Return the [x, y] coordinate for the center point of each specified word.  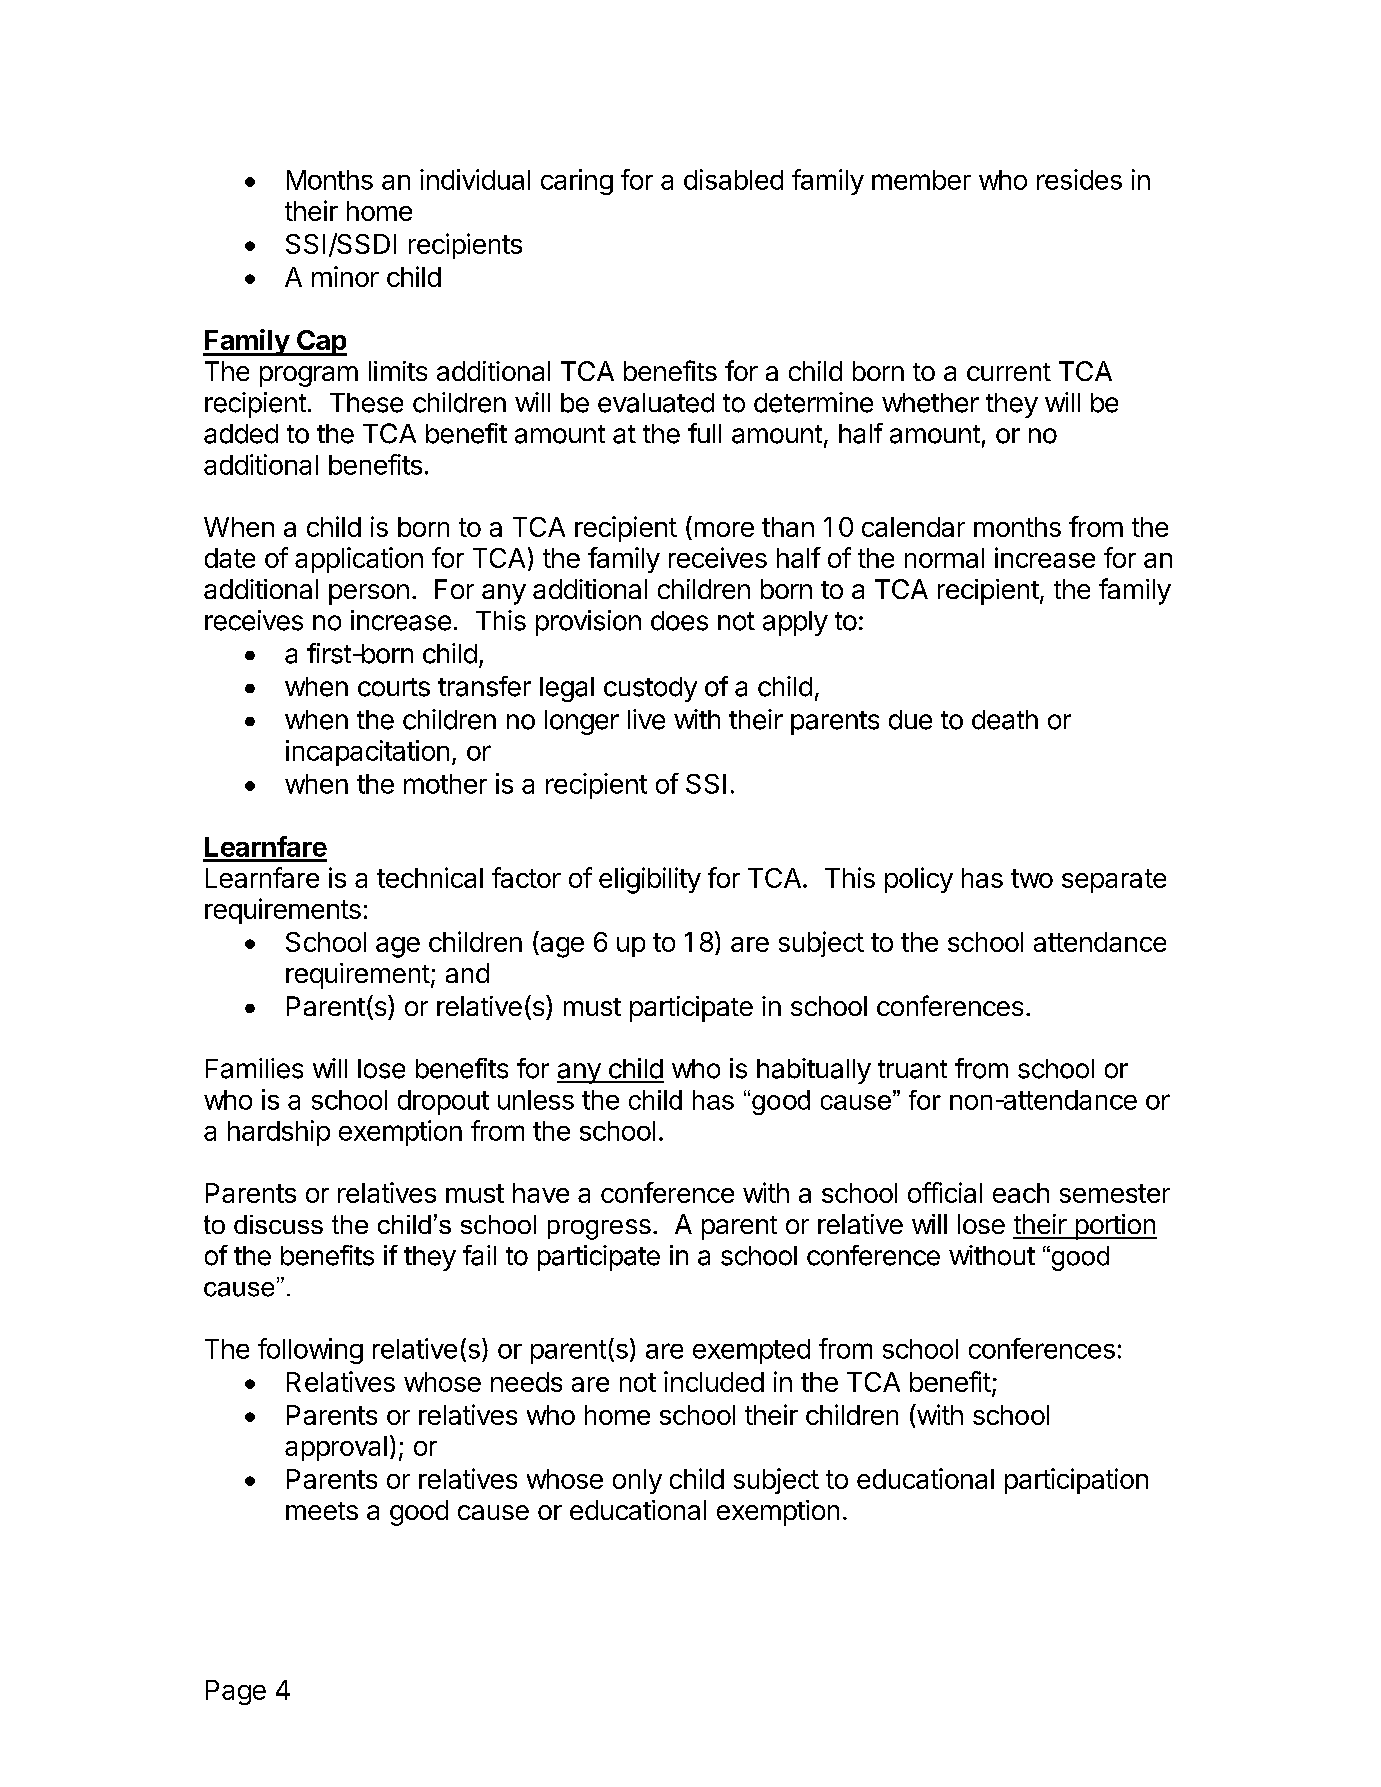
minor [345, 276]
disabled [733, 179]
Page [236, 1692]
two [1032, 878]
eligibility [650, 880]
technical [430, 877]
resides [1079, 179]
